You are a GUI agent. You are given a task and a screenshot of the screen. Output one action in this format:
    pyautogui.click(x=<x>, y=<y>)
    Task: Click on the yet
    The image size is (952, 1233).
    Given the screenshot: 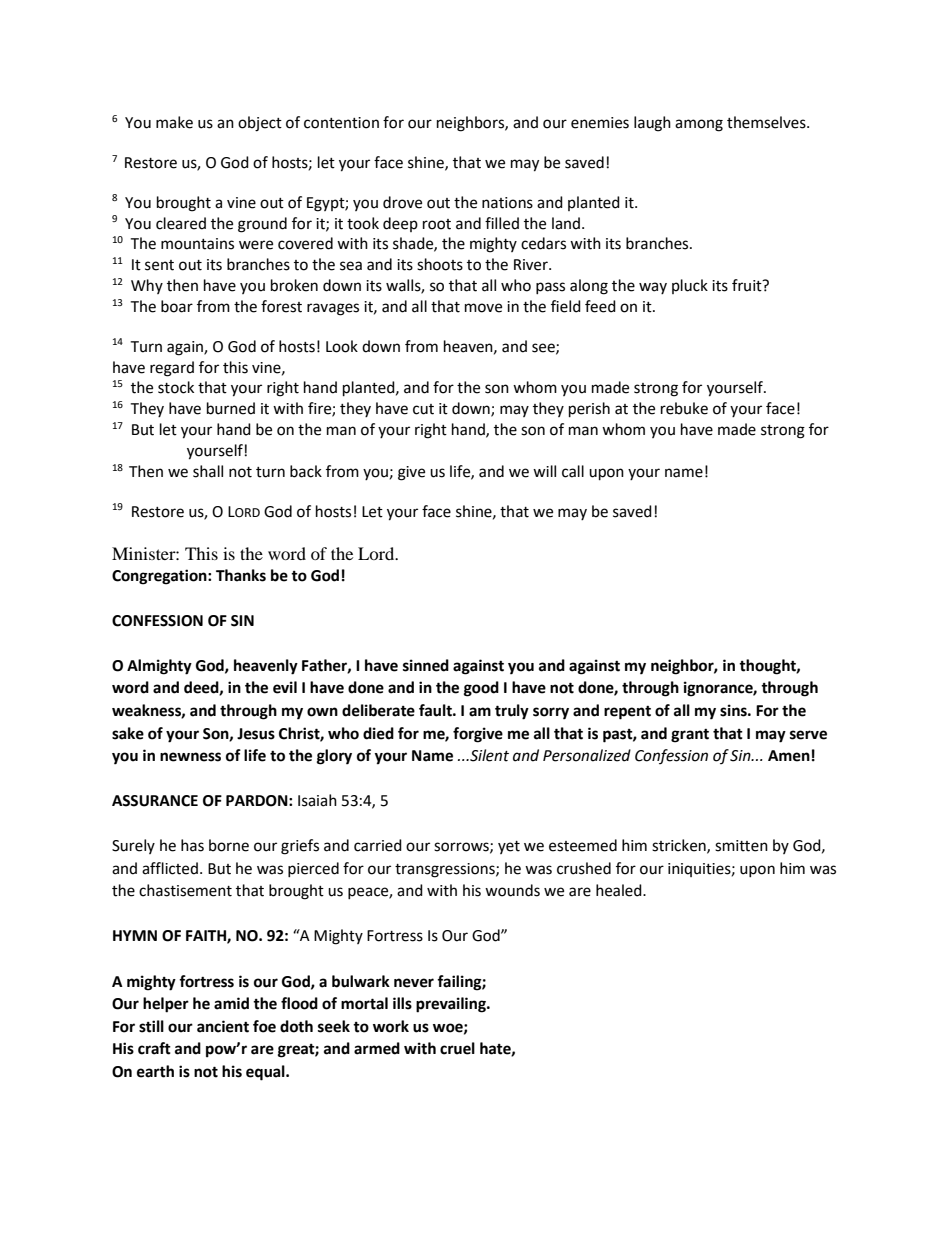 What is the action you would take?
    pyautogui.click(x=509, y=847)
